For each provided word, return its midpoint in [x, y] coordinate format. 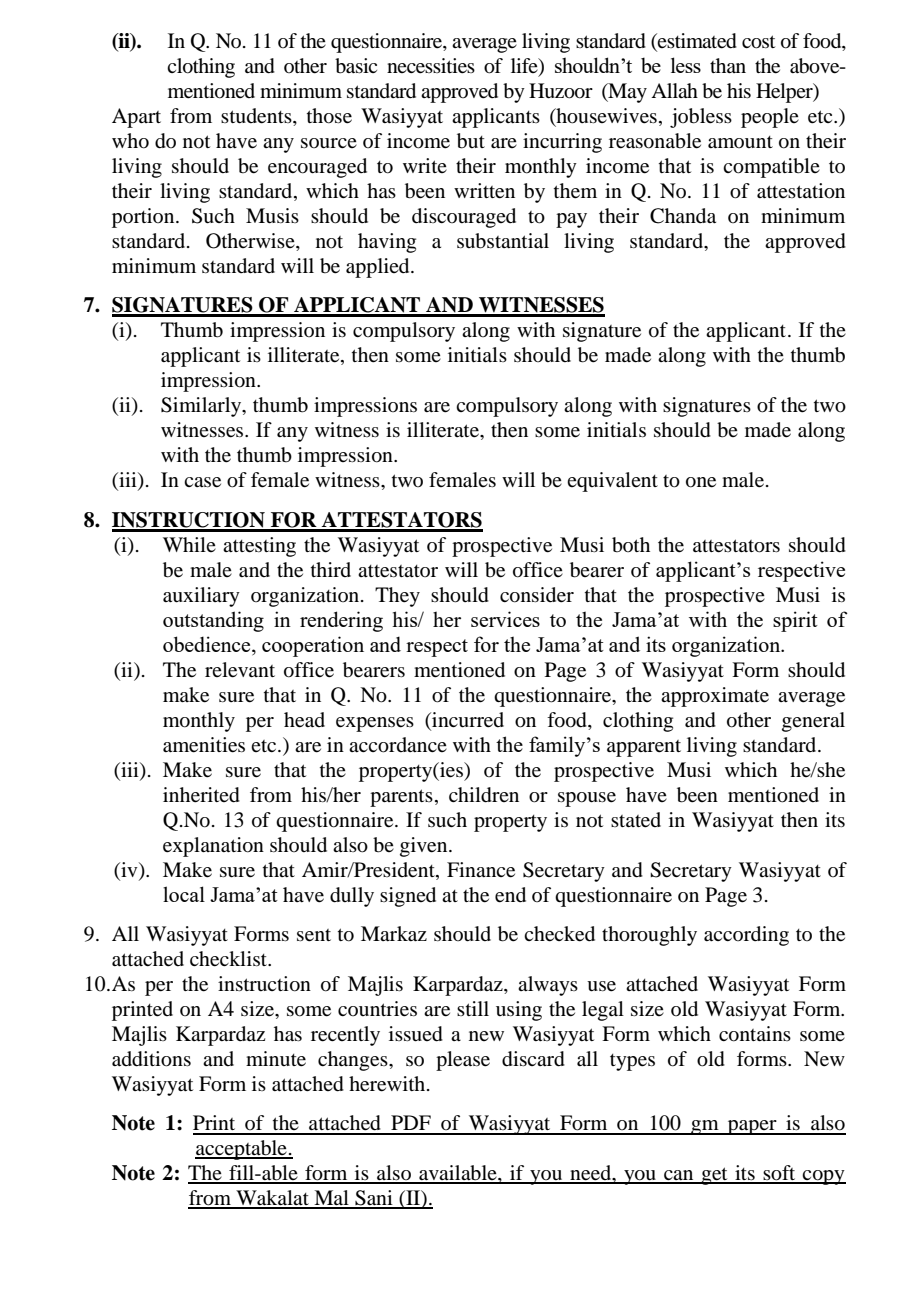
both [631, 545]
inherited [201, 795]
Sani [374, 1199]
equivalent [612, 482]
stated [636, 820]
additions [151, 1059]
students [257, 116]
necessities [431, 66]
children [484, 795]
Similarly [202, 407]
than [728, 65]
